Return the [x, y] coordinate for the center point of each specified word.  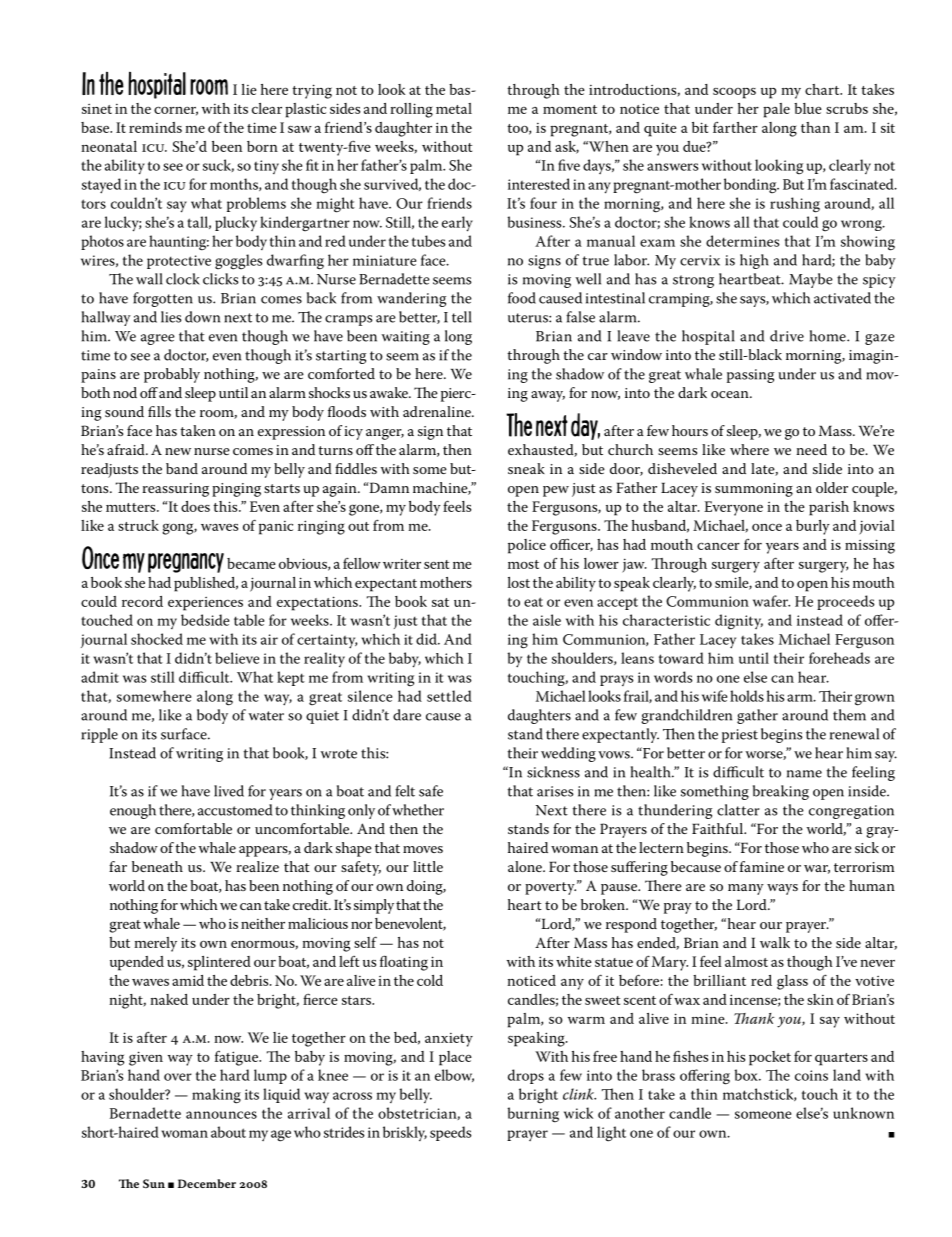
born [262, 146]
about [228, 1132]
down [202, 317]
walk [775, 942]
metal [454, 108]
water [266, 716]
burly [813, 527]
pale [776, 110]
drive [787, 336]
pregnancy [186, 563]
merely [155, 944]
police [527, 546]
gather [757, 716]
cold [430, 980]
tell [462, 317]
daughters [539, 716]
